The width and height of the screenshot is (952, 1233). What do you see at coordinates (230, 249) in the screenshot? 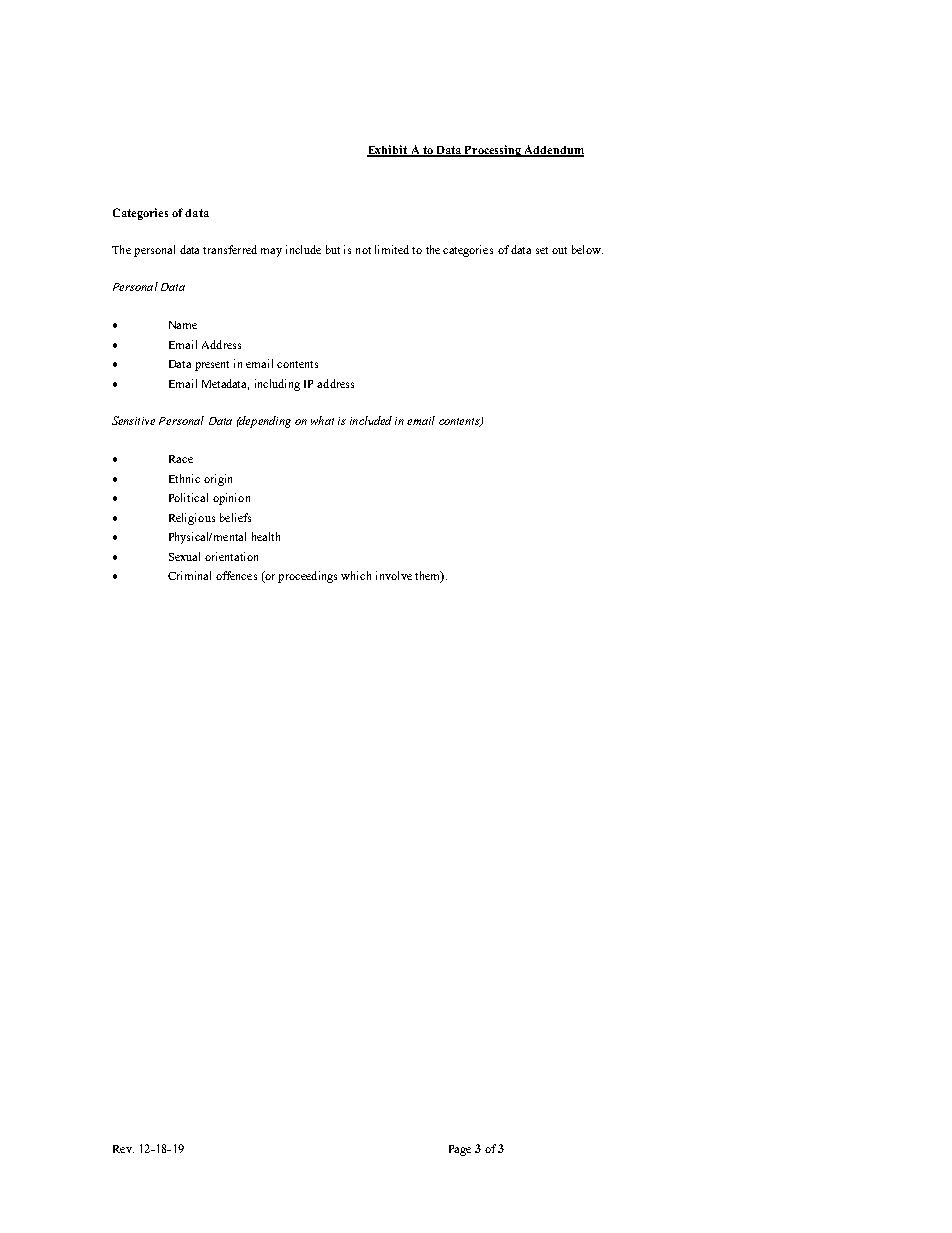
I see `transferred` at bounding box center [230, 249].
